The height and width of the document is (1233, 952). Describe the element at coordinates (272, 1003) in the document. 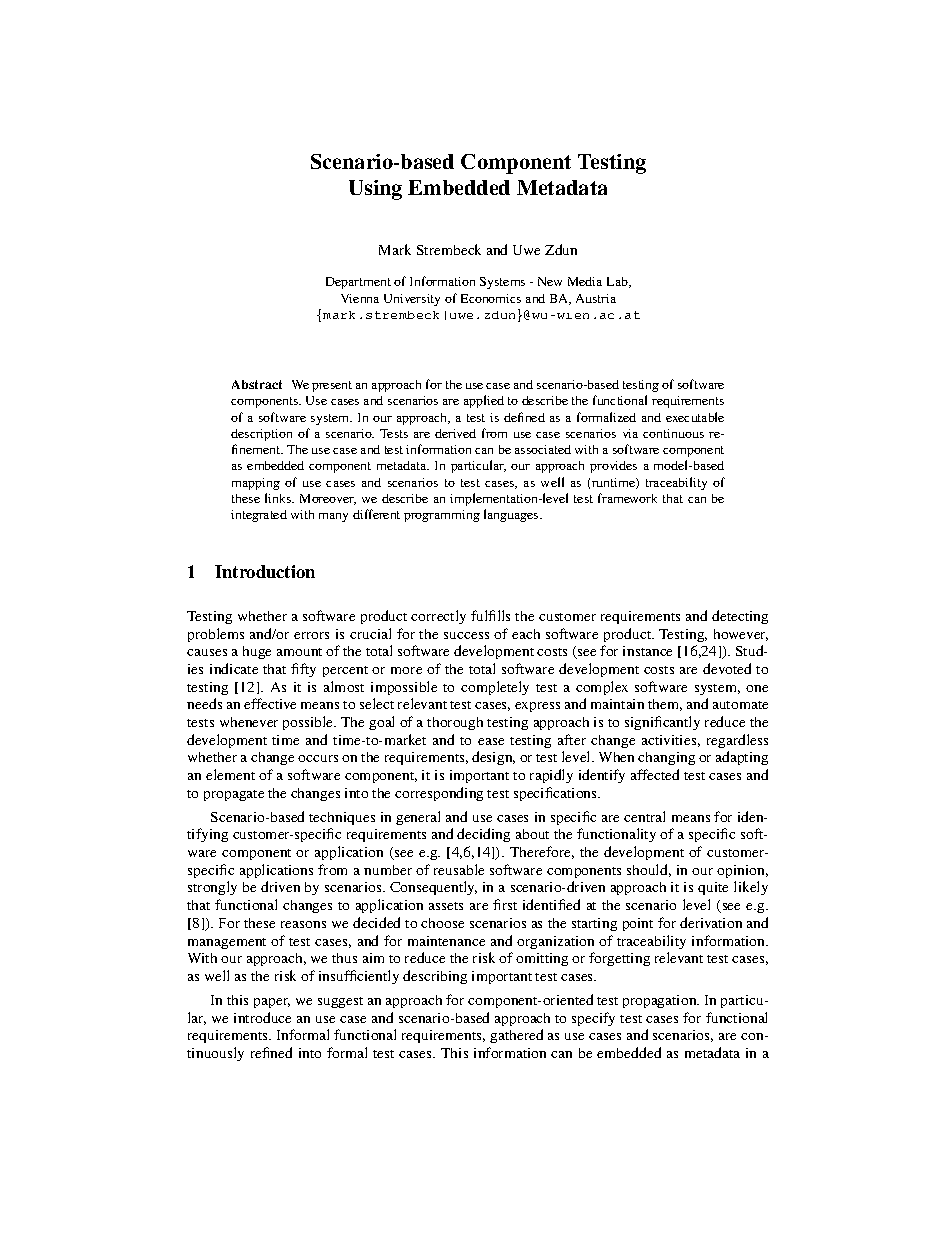

I see `paper` at that location.
